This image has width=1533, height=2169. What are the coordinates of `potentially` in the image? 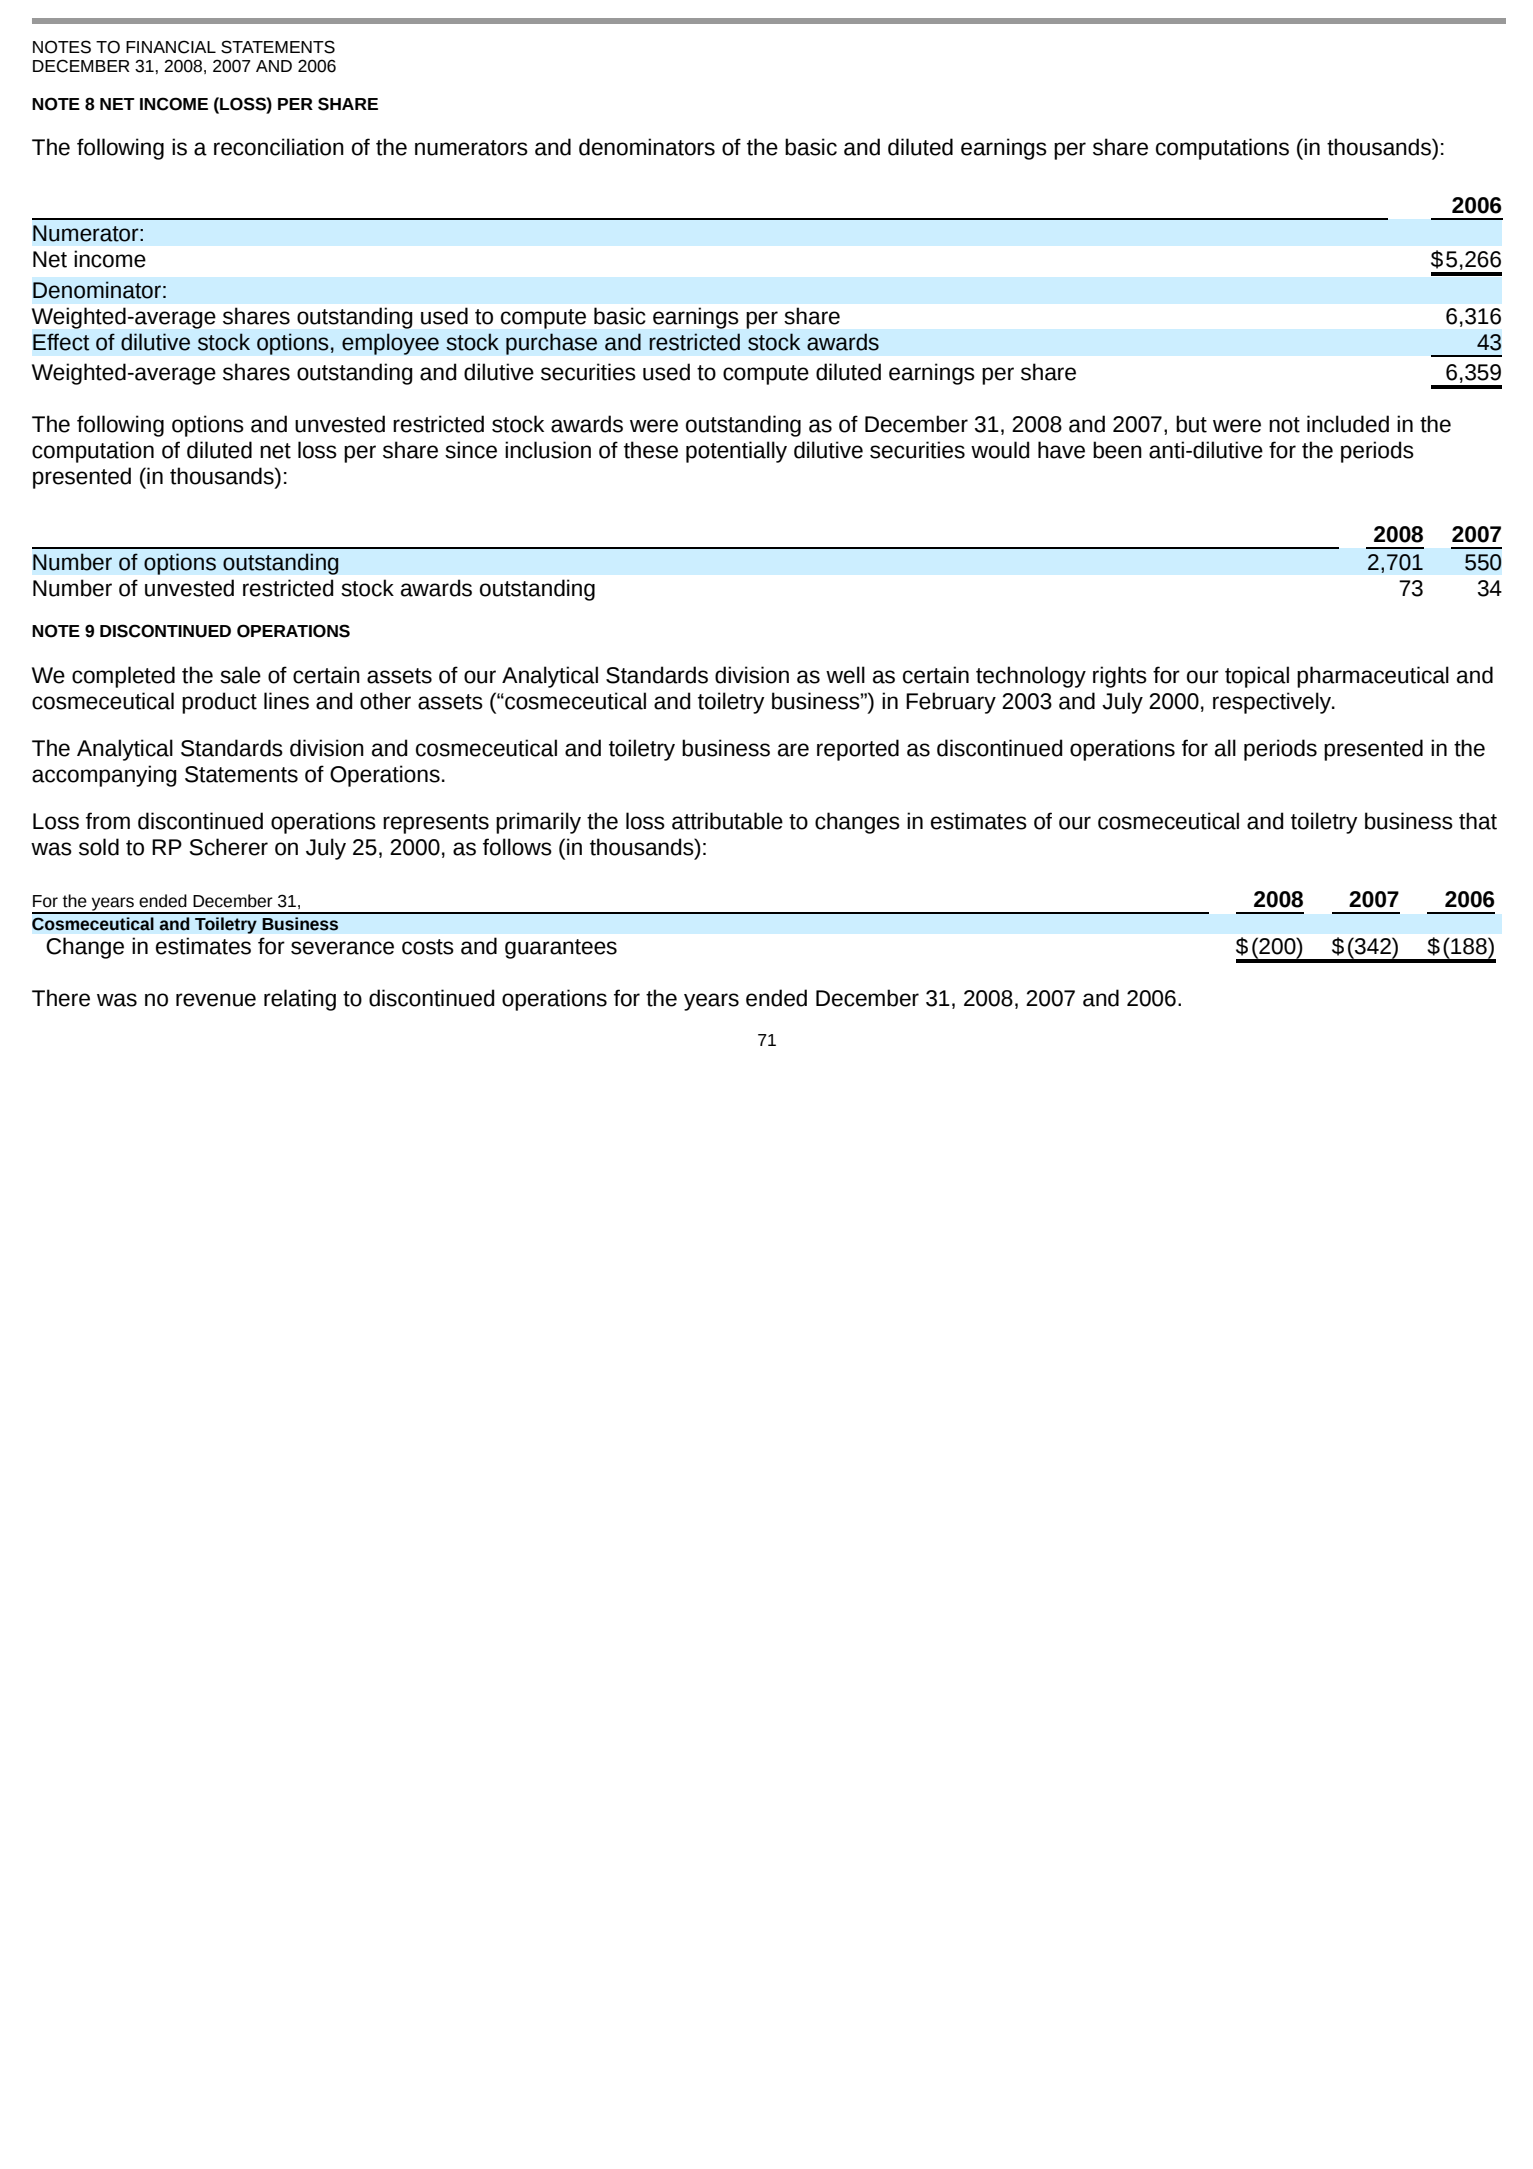 It's located at (736, 452).
